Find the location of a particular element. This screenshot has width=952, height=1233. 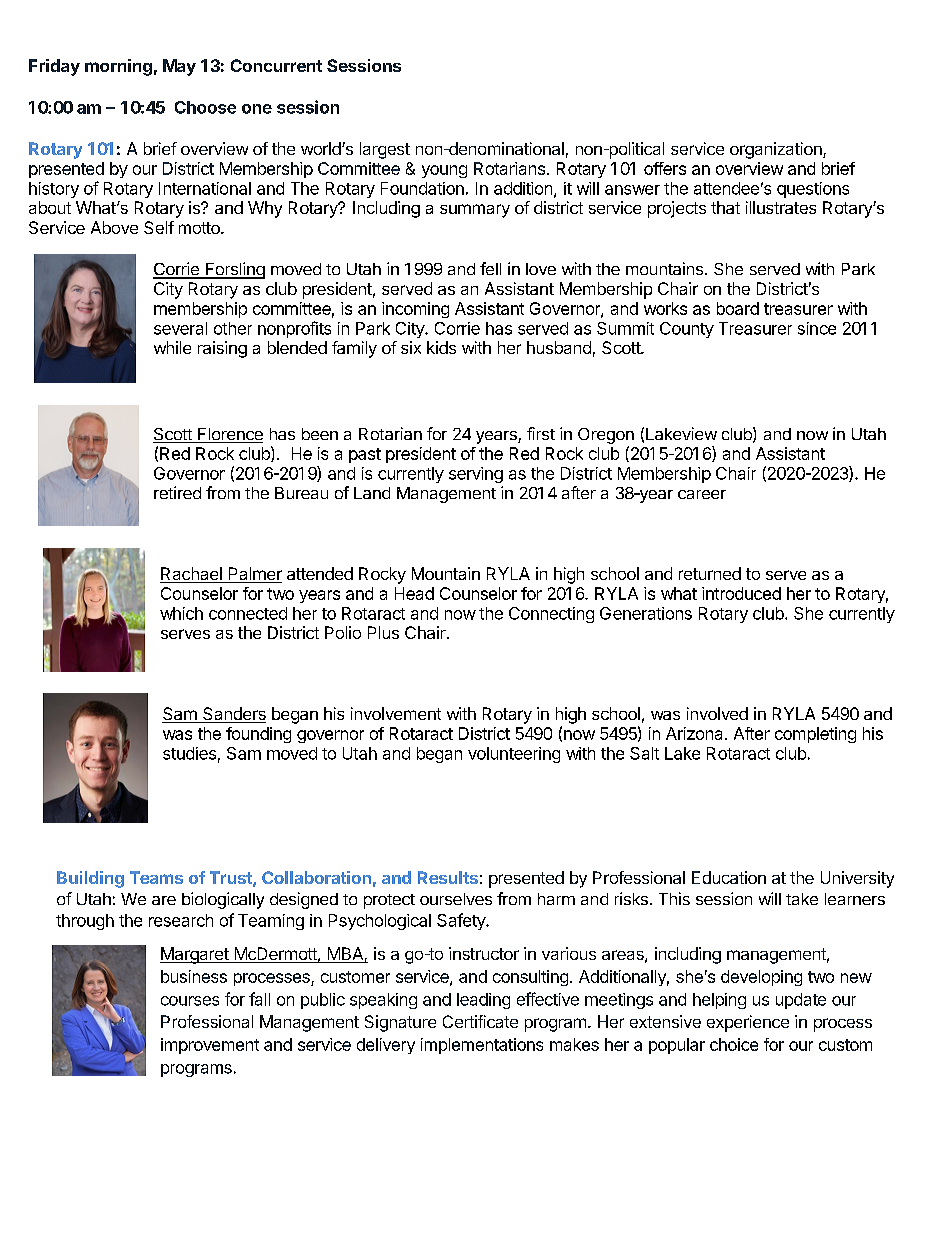

courses is located at coordinates (190, 1001).
